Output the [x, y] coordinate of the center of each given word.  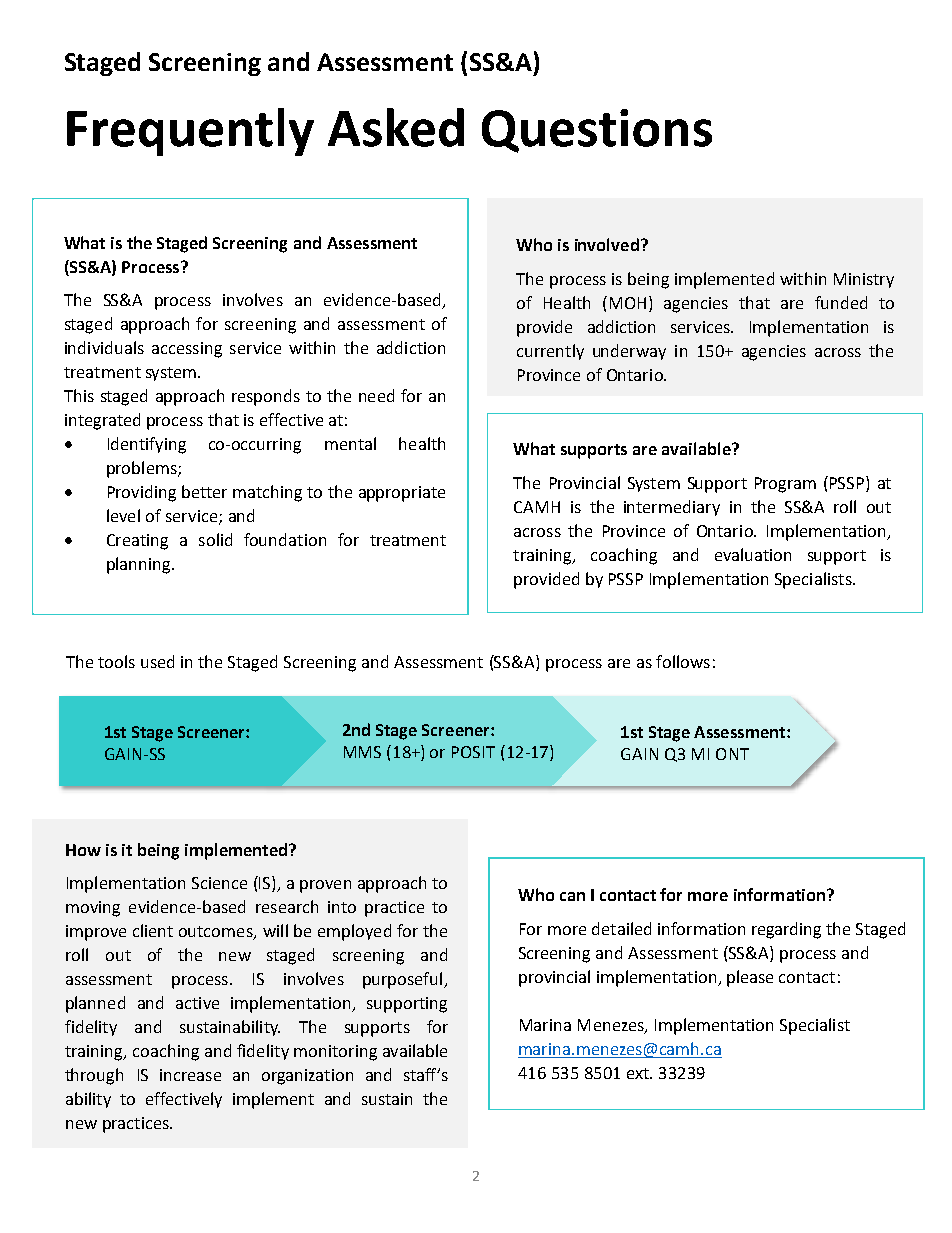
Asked [396, 127]
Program [785, 485]
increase [190, 1075]
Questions [597, 131]
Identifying [147, 445]
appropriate [402, 494]
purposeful [404, 980]
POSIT [473, 752]
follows [683, 661]
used [157, 661]
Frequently [190, 132]
